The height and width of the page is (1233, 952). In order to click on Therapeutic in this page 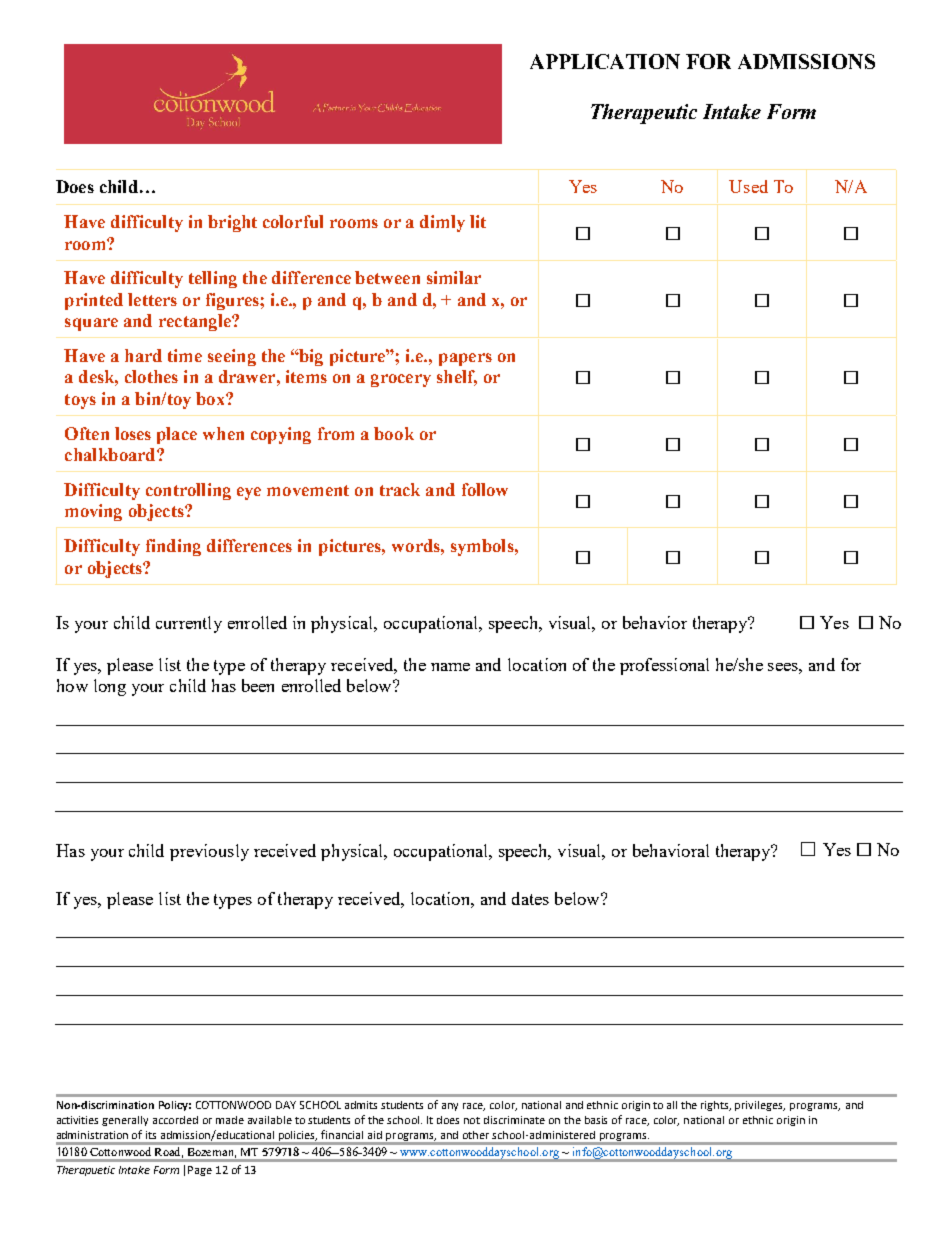, I will do `click(644, 114)`.
